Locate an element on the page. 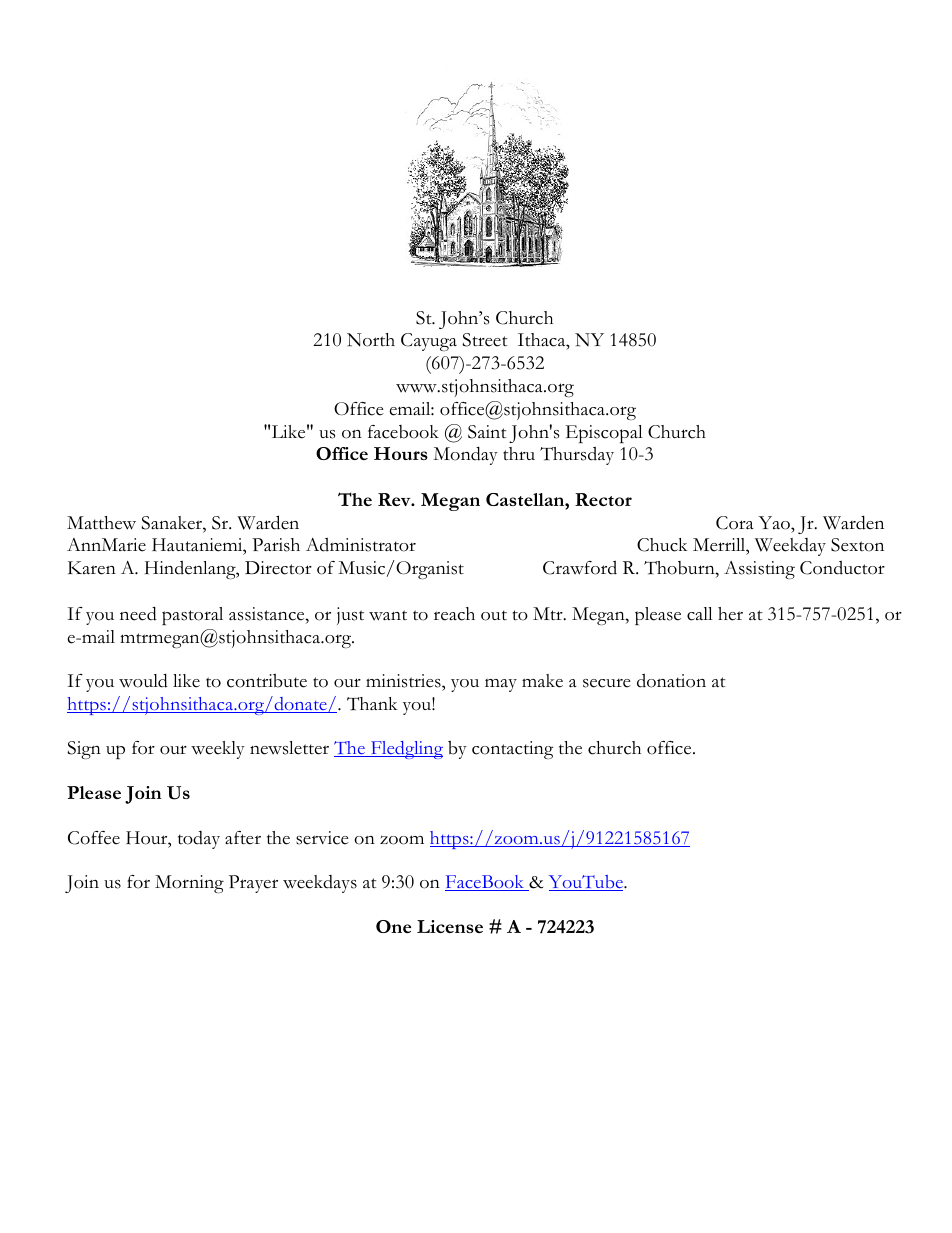 The image size is (952, 1233). Monday is located at coordinates (465, 455).
